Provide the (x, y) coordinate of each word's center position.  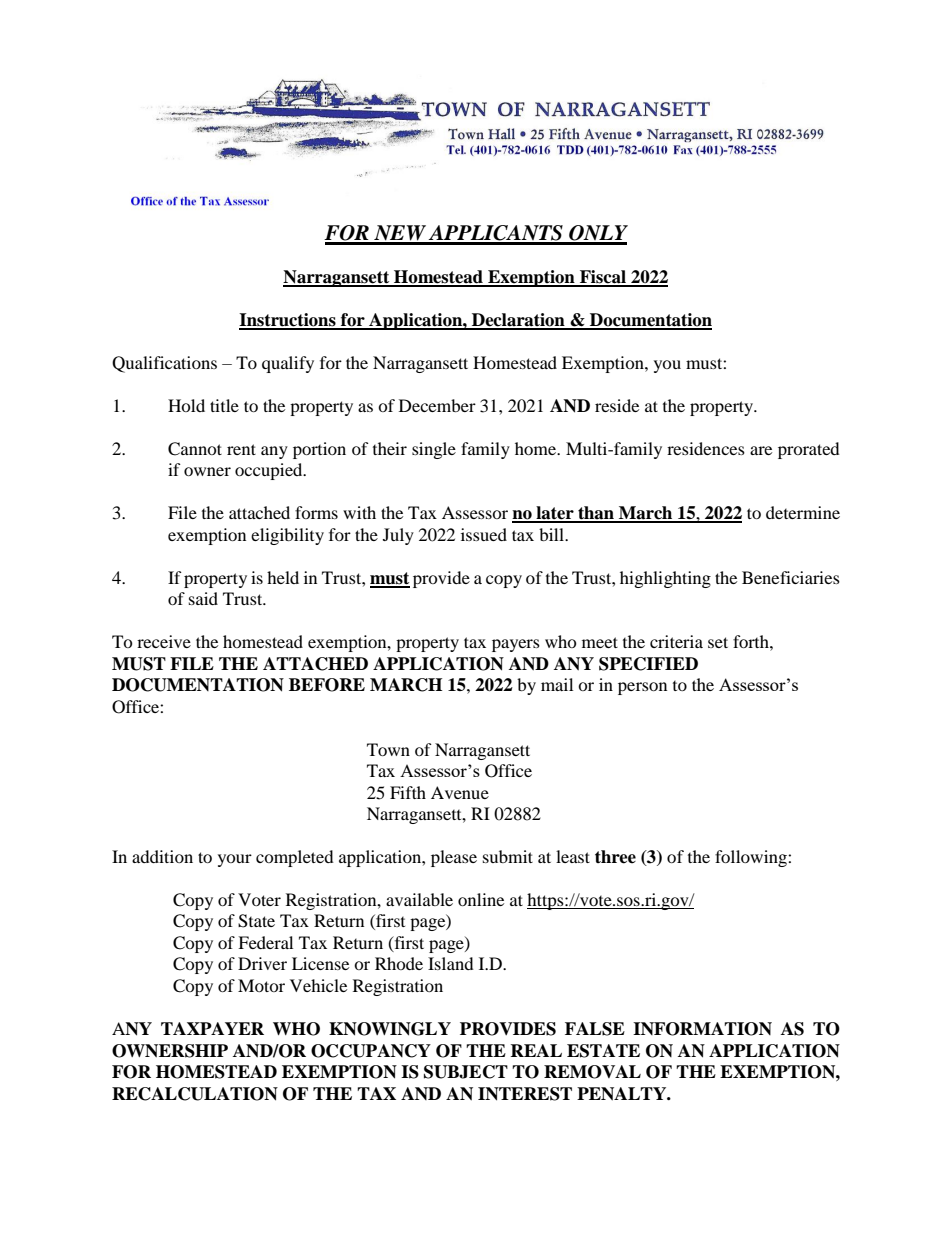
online (481, 899)
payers (516, 645)
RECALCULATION (195, 1094)
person (642, 688)
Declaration (518, 321)
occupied (270, 471)
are (761, 450)
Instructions (288, 321)
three (615, 857)
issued (484, 534)
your (235, 860)
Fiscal (603, 278)
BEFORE (327, 685)
